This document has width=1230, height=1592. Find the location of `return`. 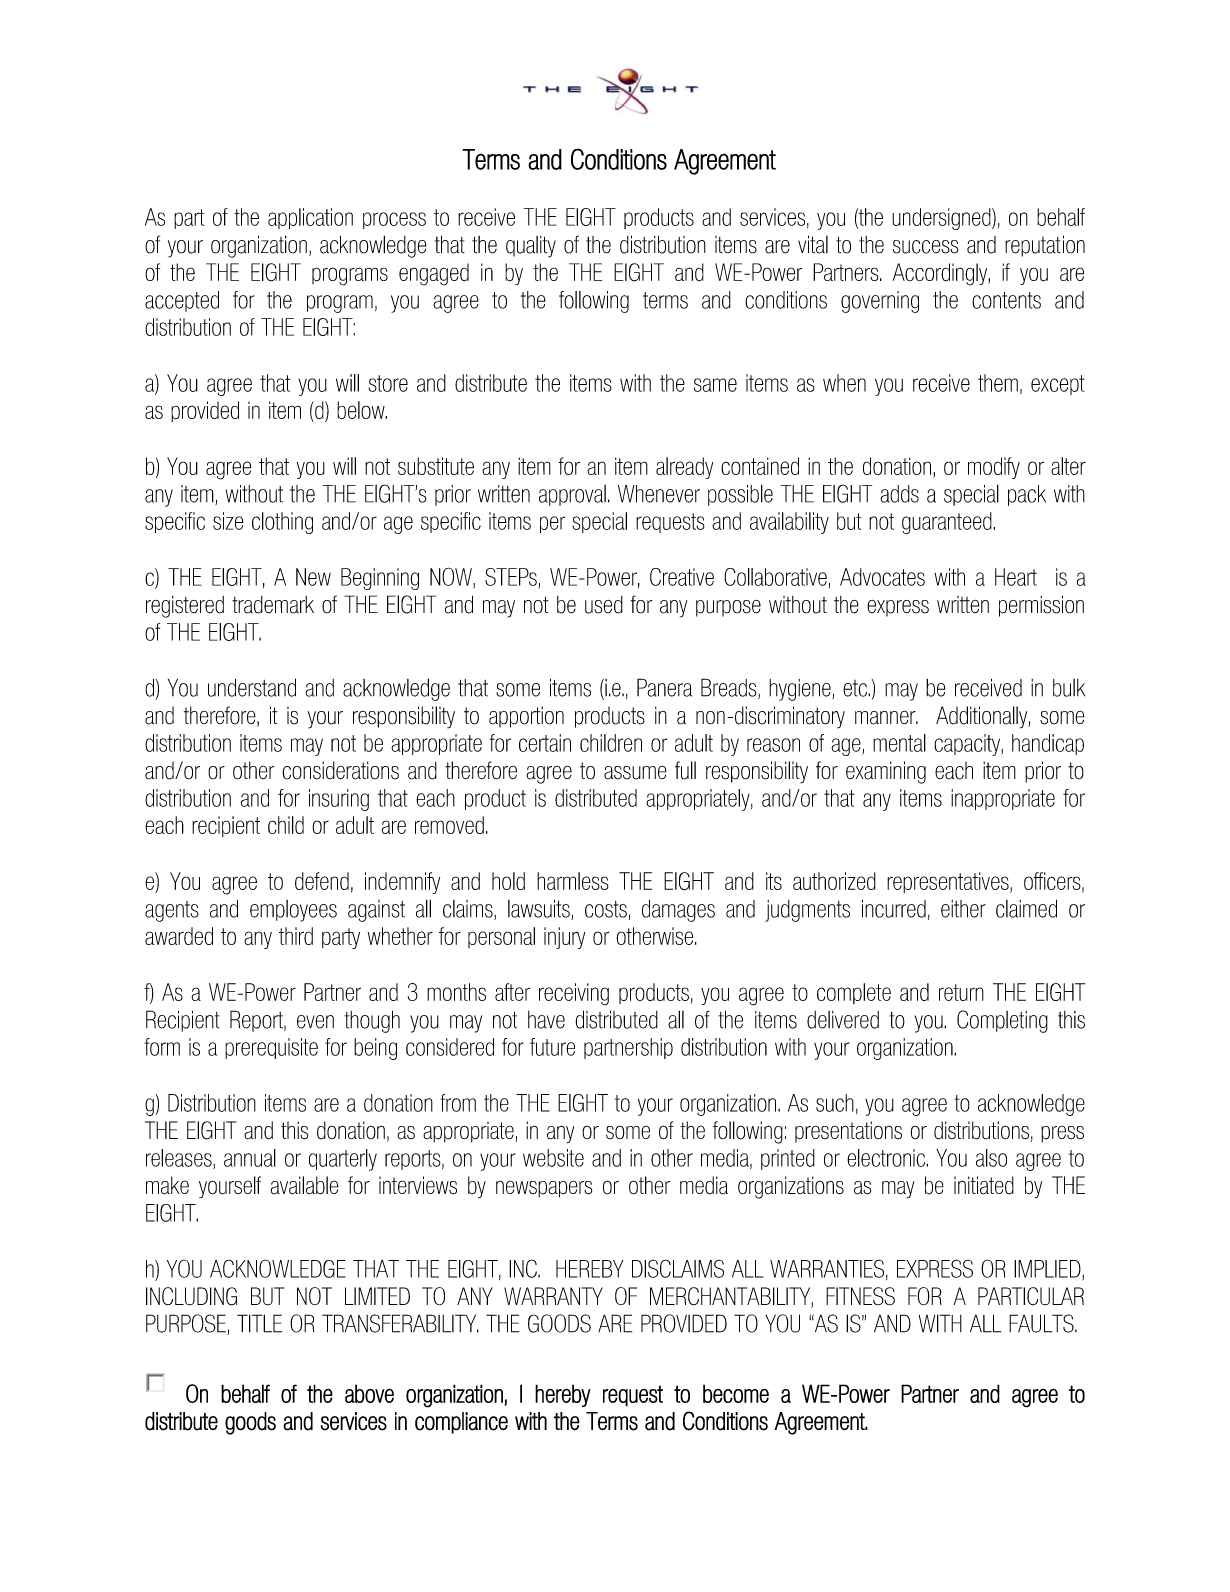

return is located at coordinates (961, 992).
